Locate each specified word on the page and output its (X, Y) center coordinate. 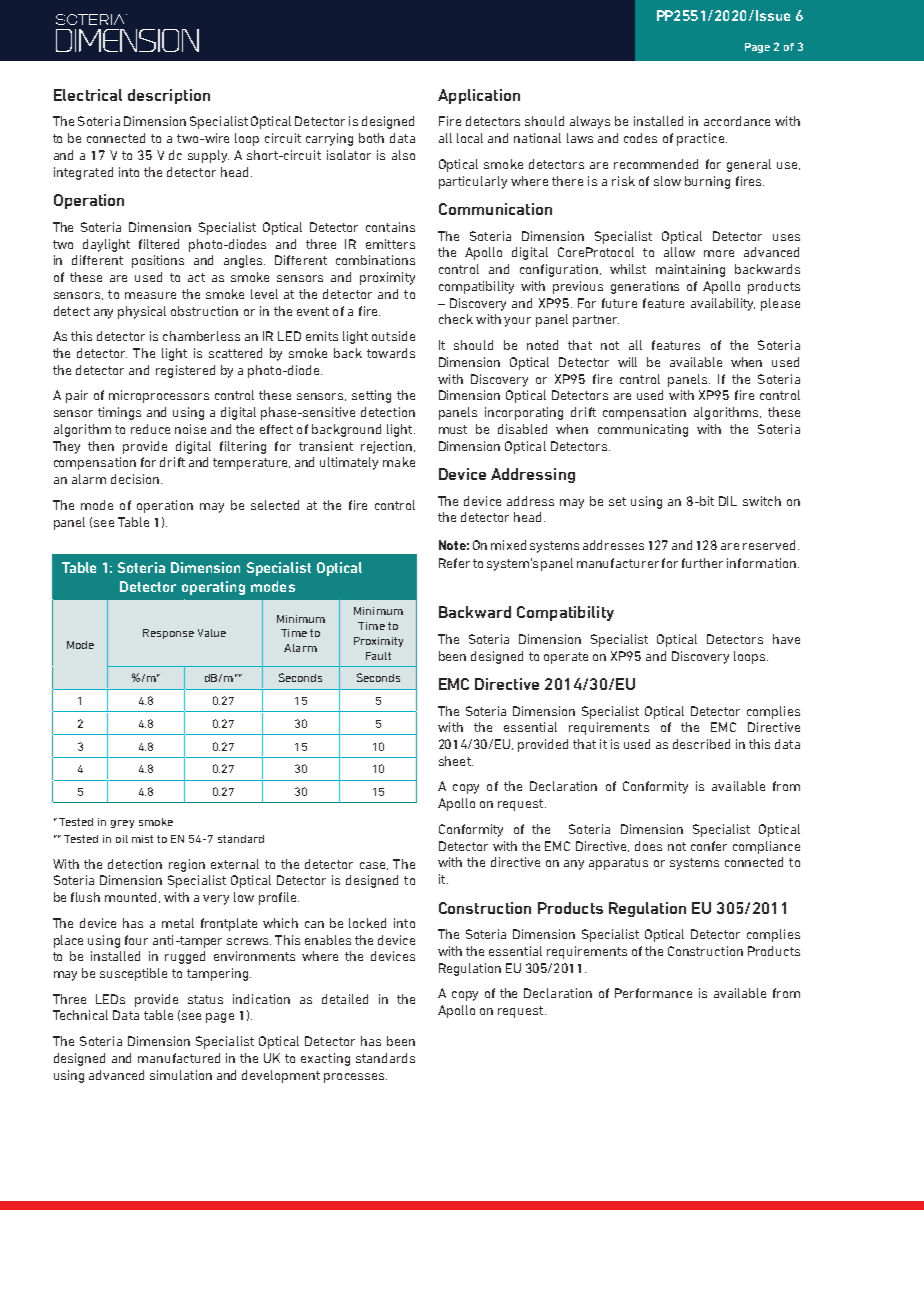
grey (122, 824)
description (169, 96)
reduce (150, 429)
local (470, 138)
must (453, 429)
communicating (643, 430)
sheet (456, 761)
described (701, 744)
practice (702, 139)
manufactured (179, 1058)
